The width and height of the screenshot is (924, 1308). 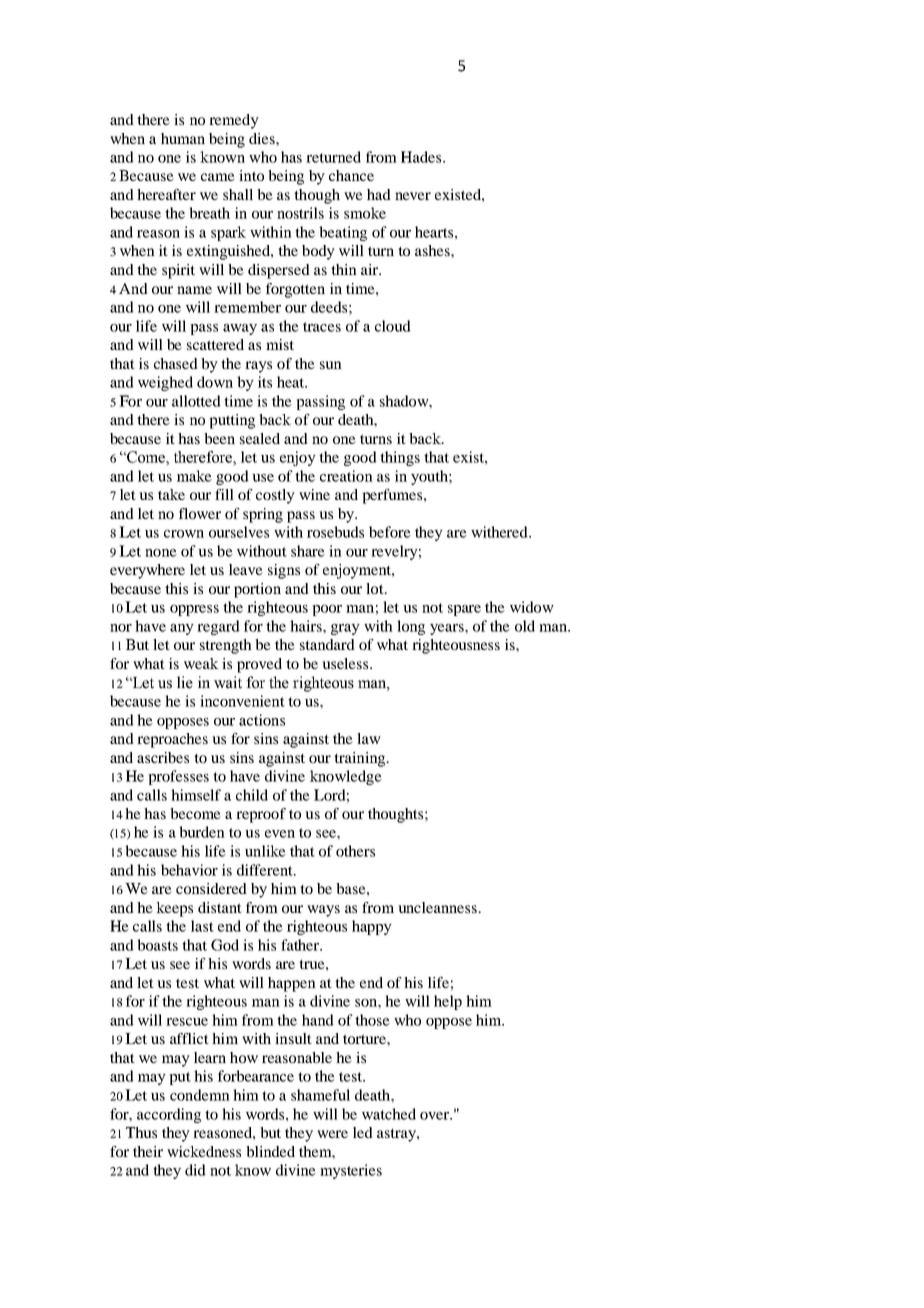 What do you see at coordinates (327, 644) in the screenshot?
I see `standard` at bounding box center [327, 644].
